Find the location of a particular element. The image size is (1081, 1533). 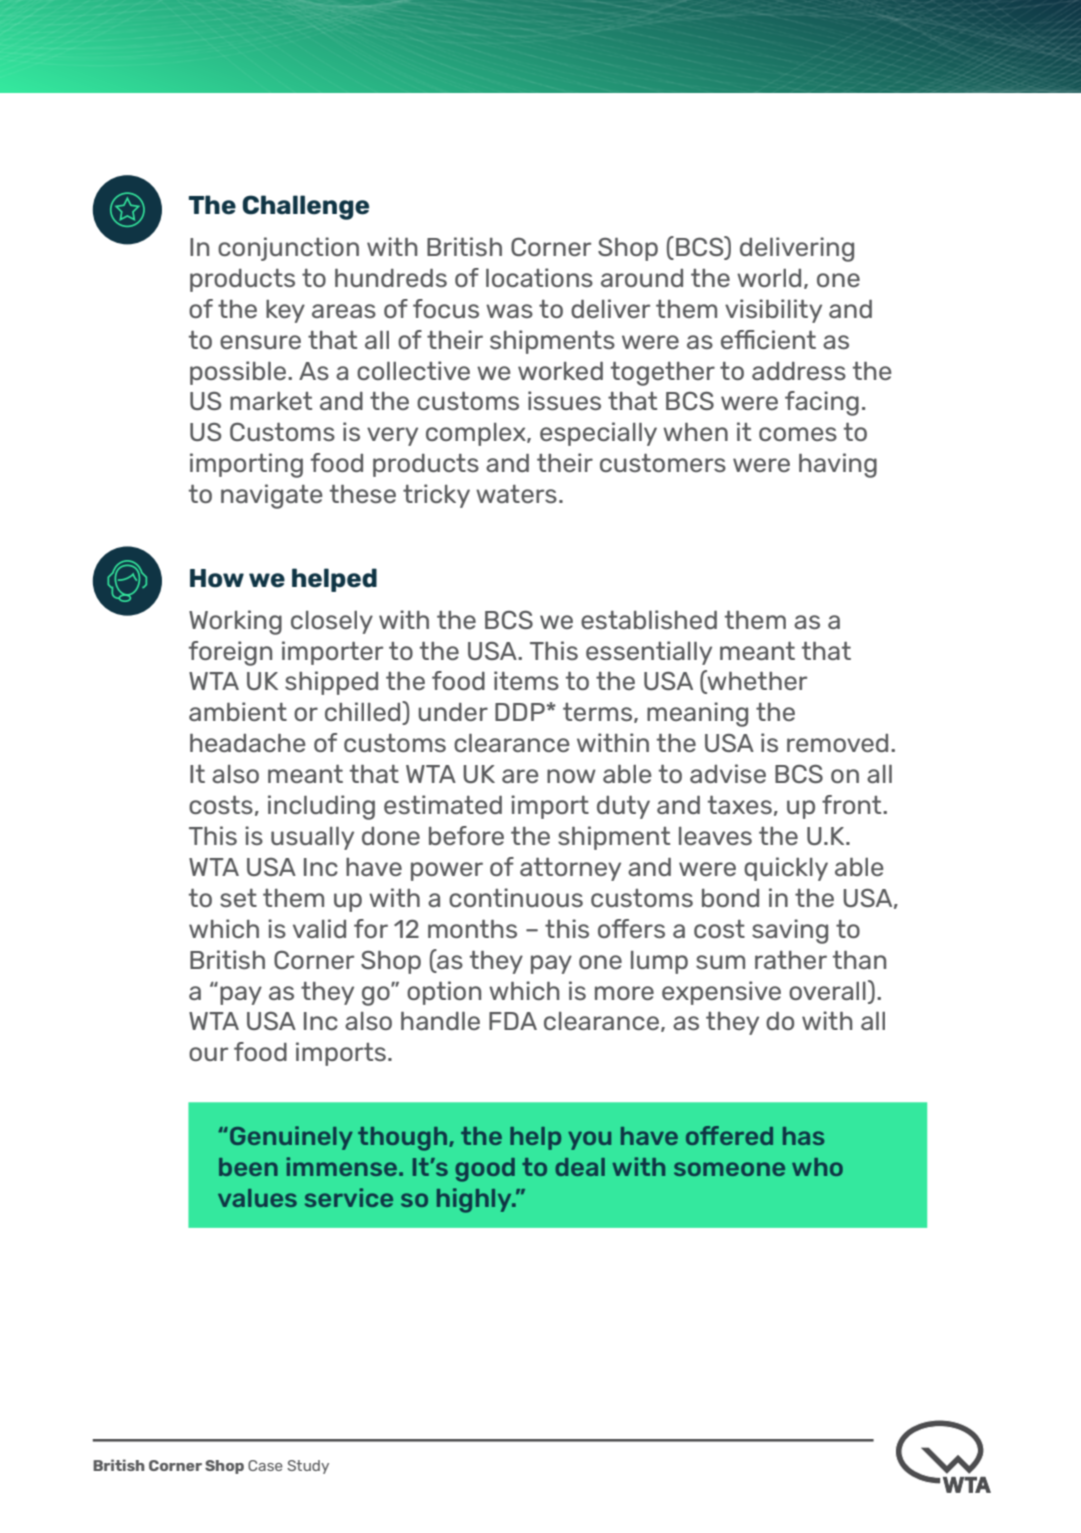

locations is located at coordinates (539, 277).
